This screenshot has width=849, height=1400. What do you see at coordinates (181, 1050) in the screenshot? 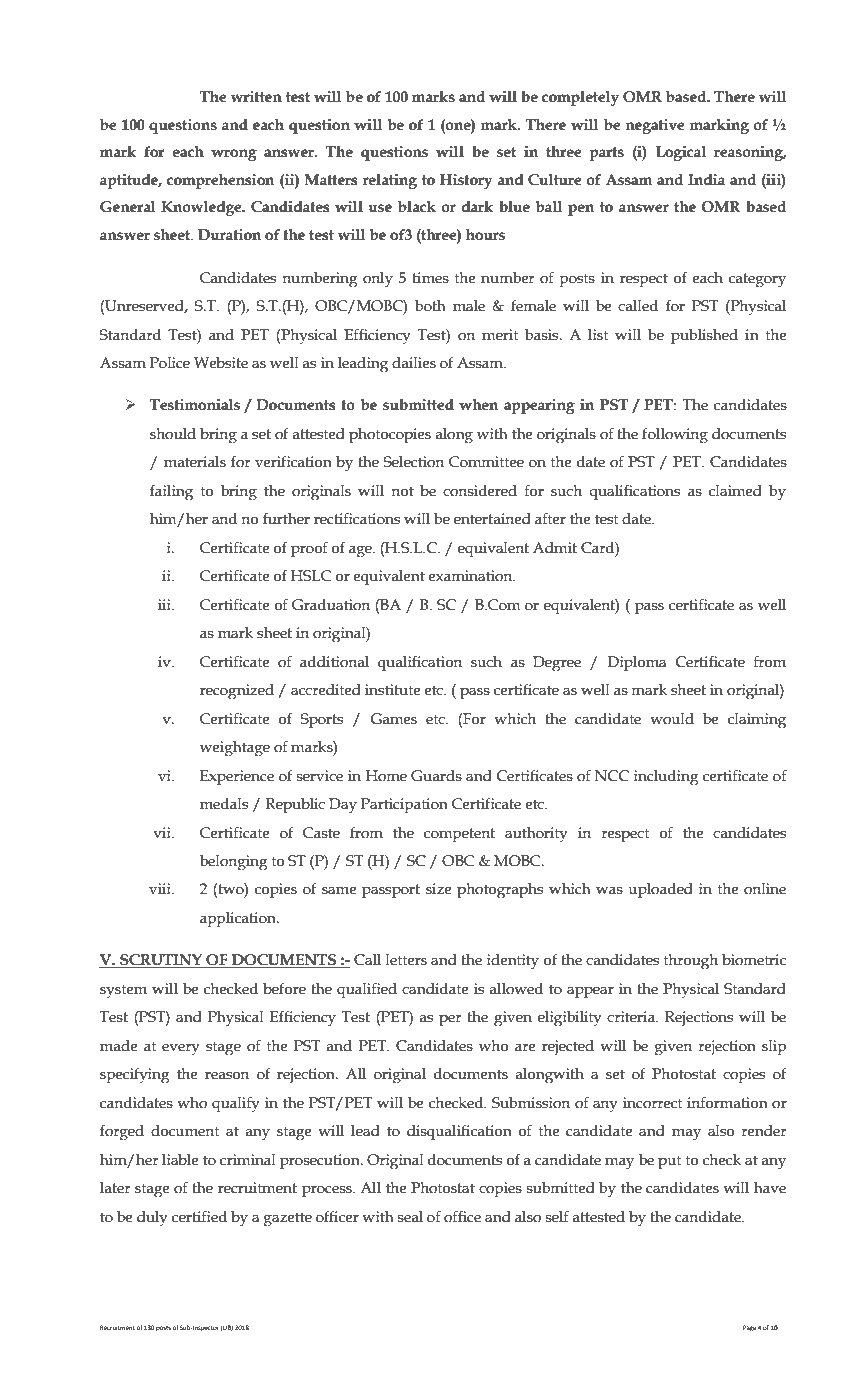
I see `every` at bounding box center [181, 1050].
